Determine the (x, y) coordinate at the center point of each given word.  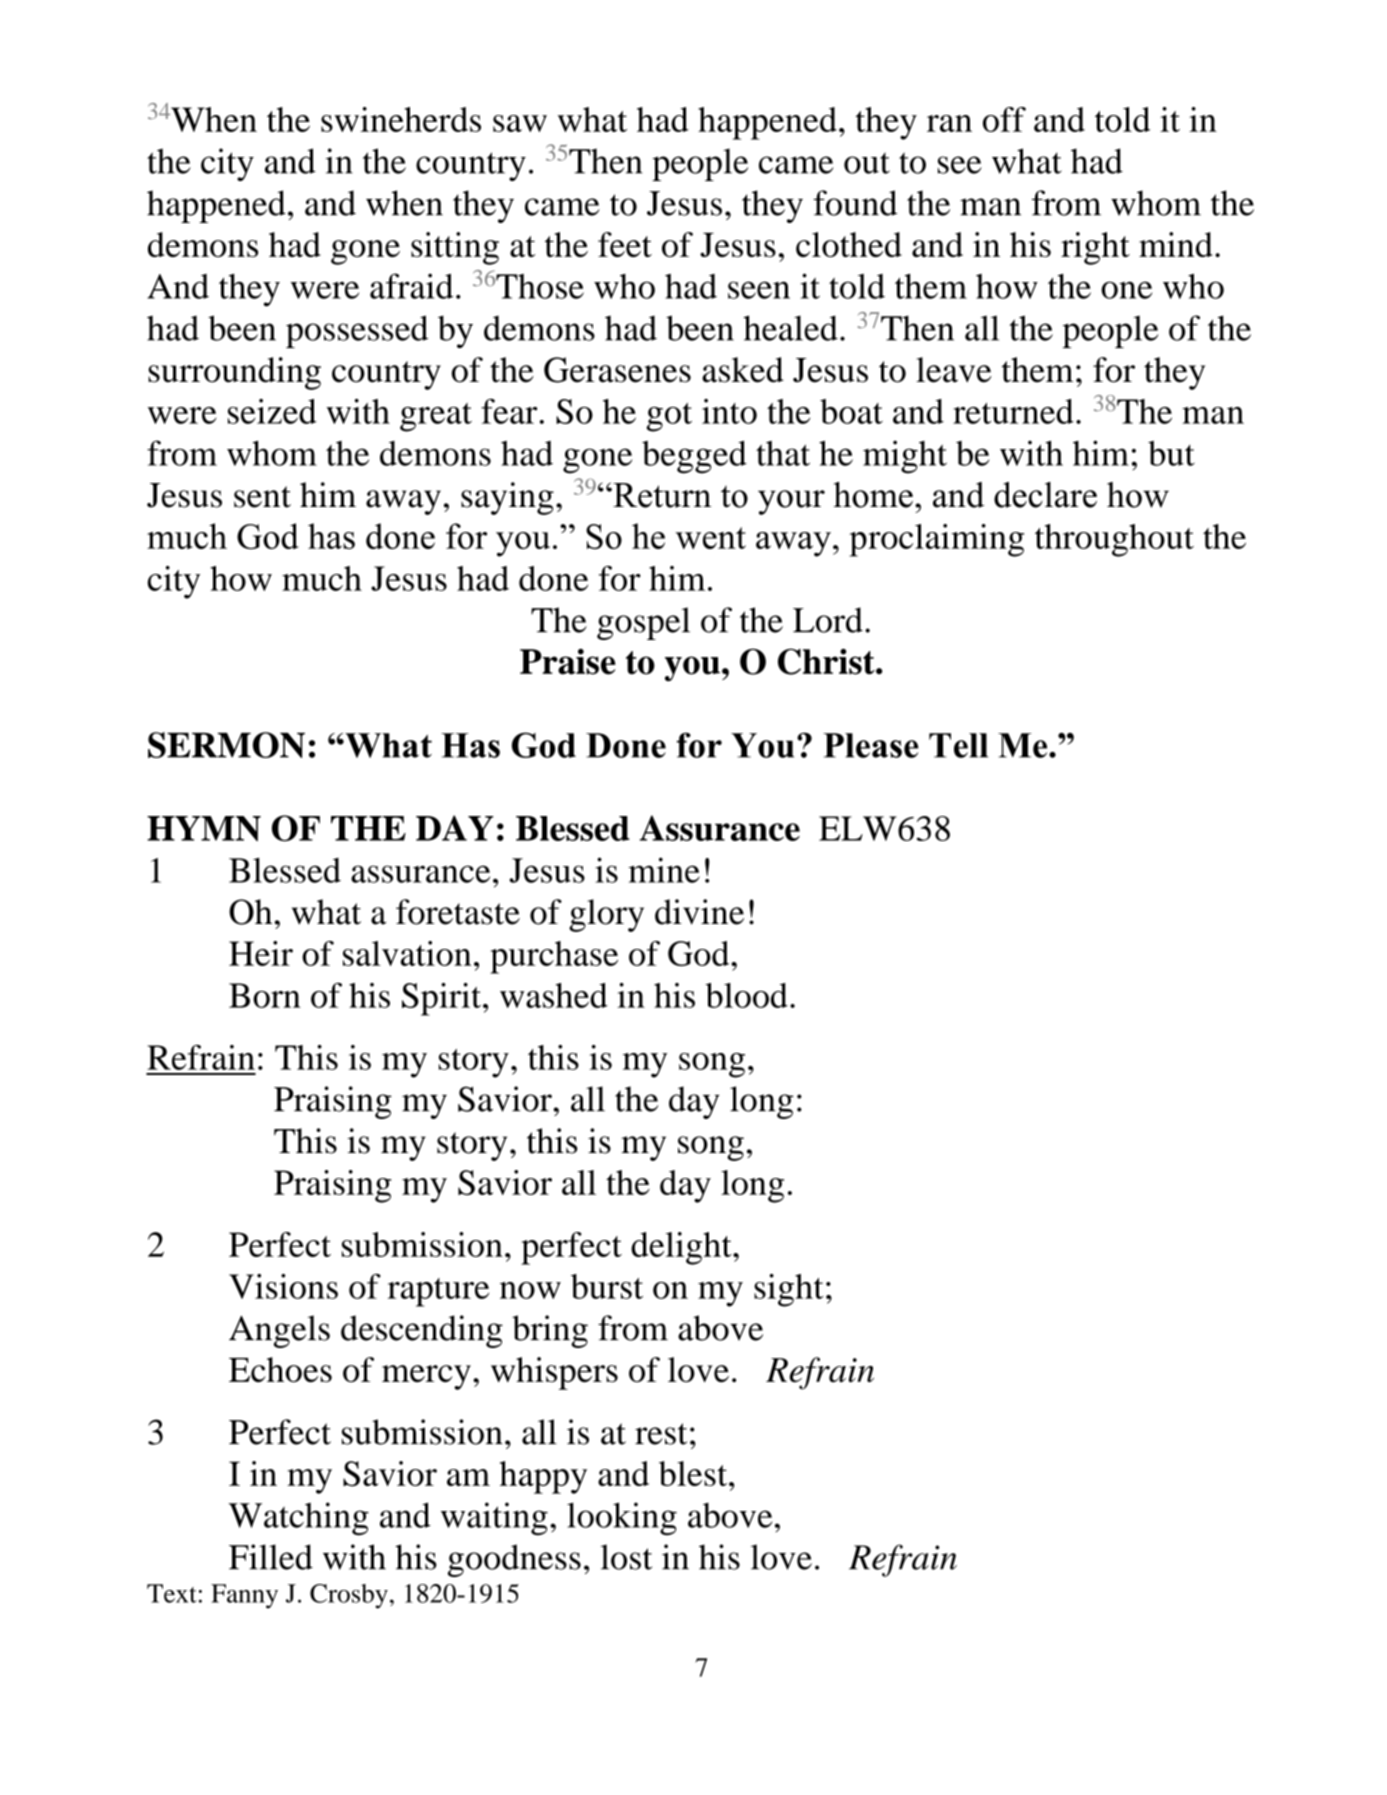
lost (626, 1557)
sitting (455, 248)
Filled (271, 1557)
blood (746, 995)
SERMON (226, 745)
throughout (1114, 540)
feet (625, 244)
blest (694, 1473)
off (1004, 119)
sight (789, 1290)
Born (265, 995)
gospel (643, 623)
